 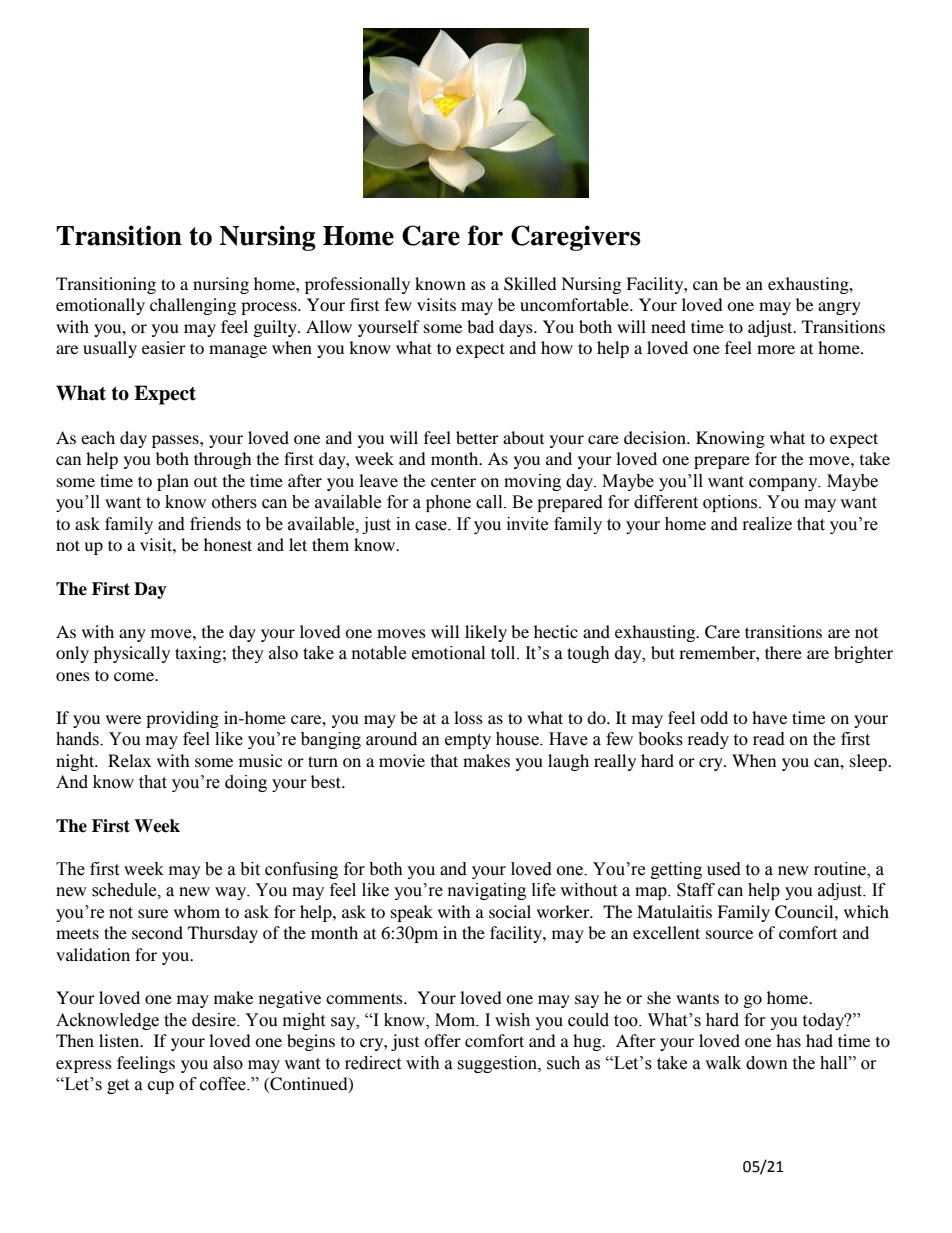 What do you see at coordinates (767, 1063) in the screenshot?
I see `down` at bounding box center [767, 1063].
